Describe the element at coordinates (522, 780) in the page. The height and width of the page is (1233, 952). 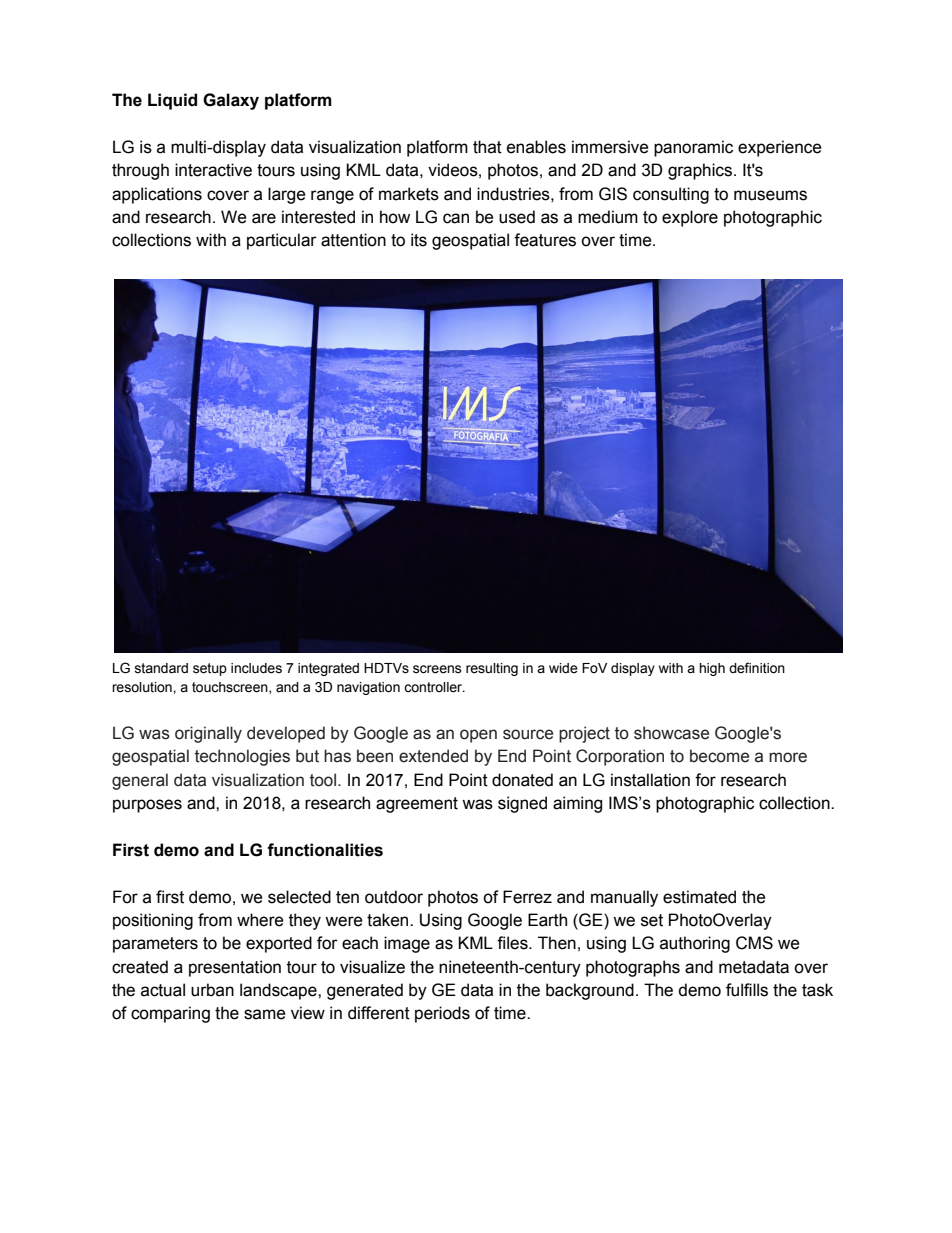
I see `donated` at that location.
